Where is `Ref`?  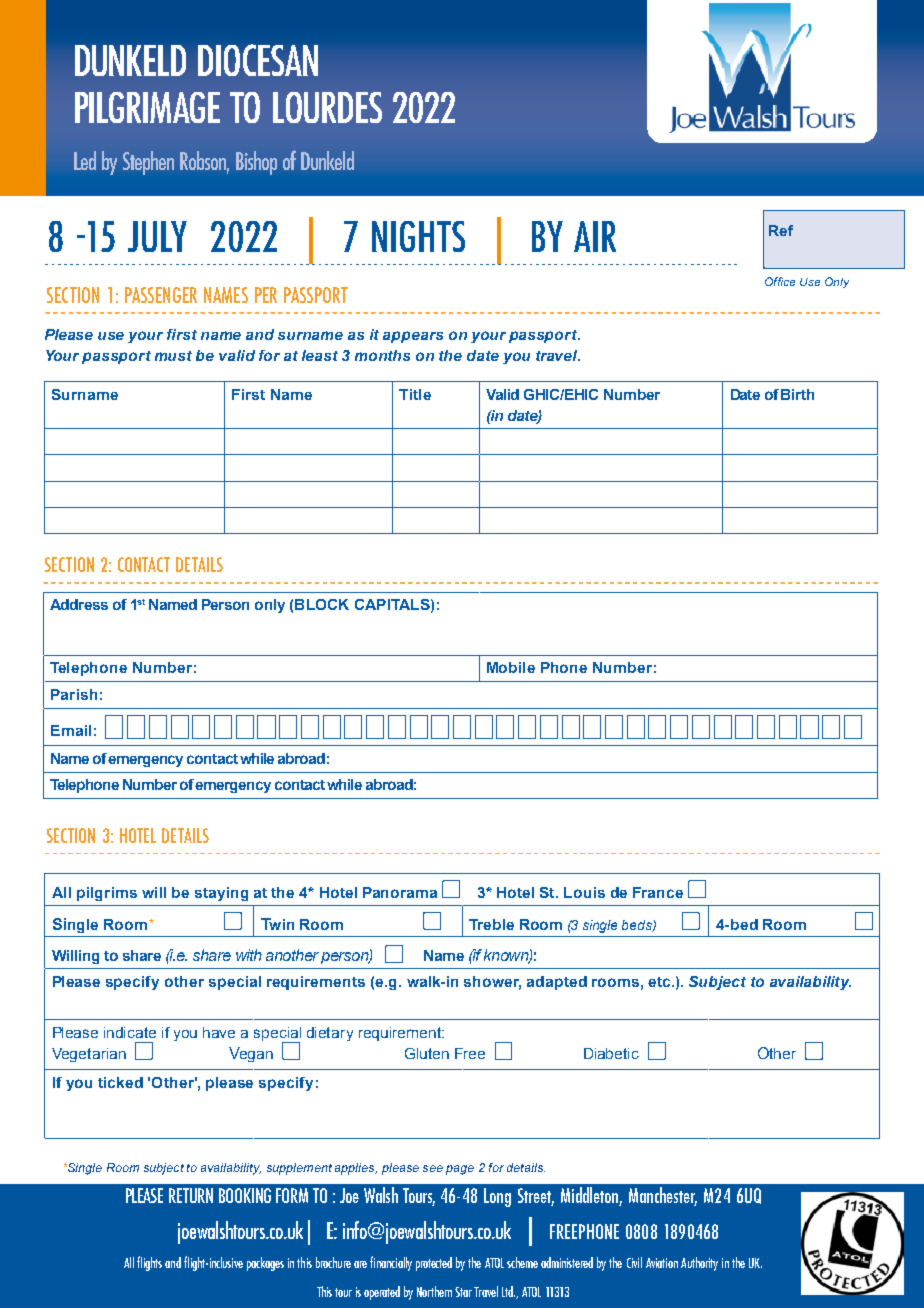 Ref is located at coordinates (781, 230).
